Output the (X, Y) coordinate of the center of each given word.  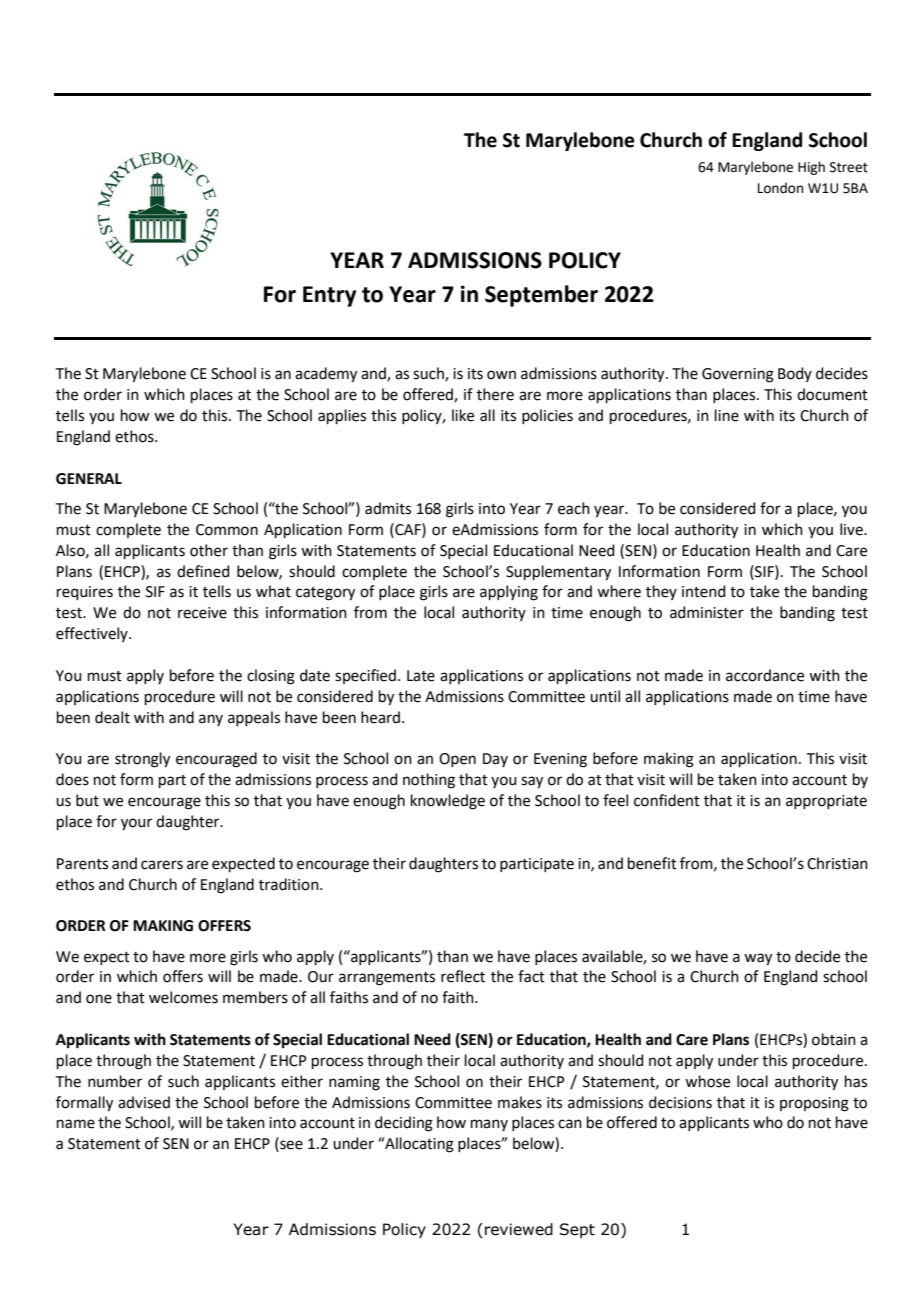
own (501, 375)
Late (421, 676)
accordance (765, 675)
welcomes (183, 997)
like (463, 415)
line (727, 415)
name (76, 1124)
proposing (814, 1104)
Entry (329, 296)
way (758, 959)
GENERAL (89, 479)
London (780, 188)
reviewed (519, 1229)
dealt (112, 717)
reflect (463, 976)
